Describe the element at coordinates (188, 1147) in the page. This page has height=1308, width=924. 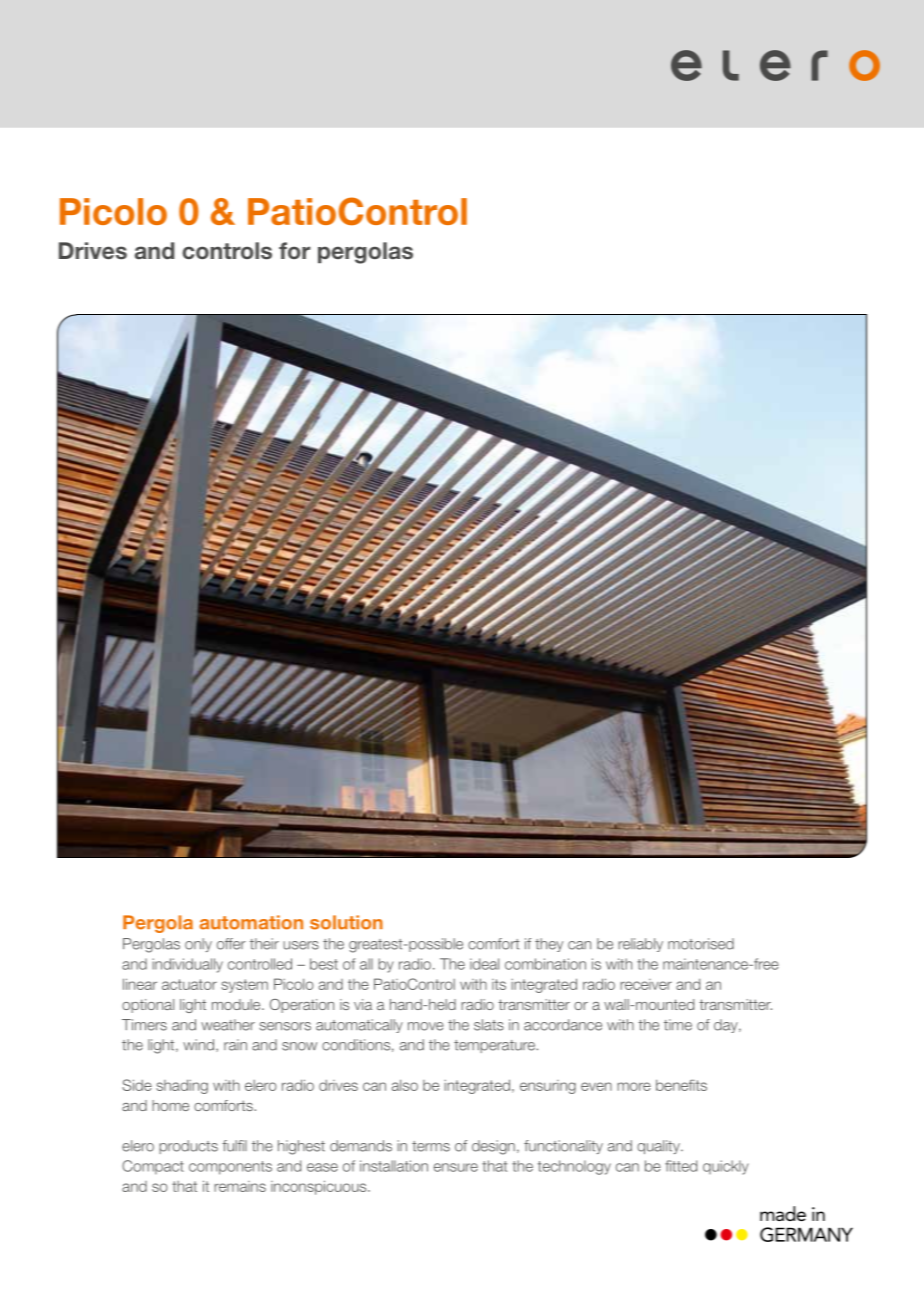
I see `products` at that location.
